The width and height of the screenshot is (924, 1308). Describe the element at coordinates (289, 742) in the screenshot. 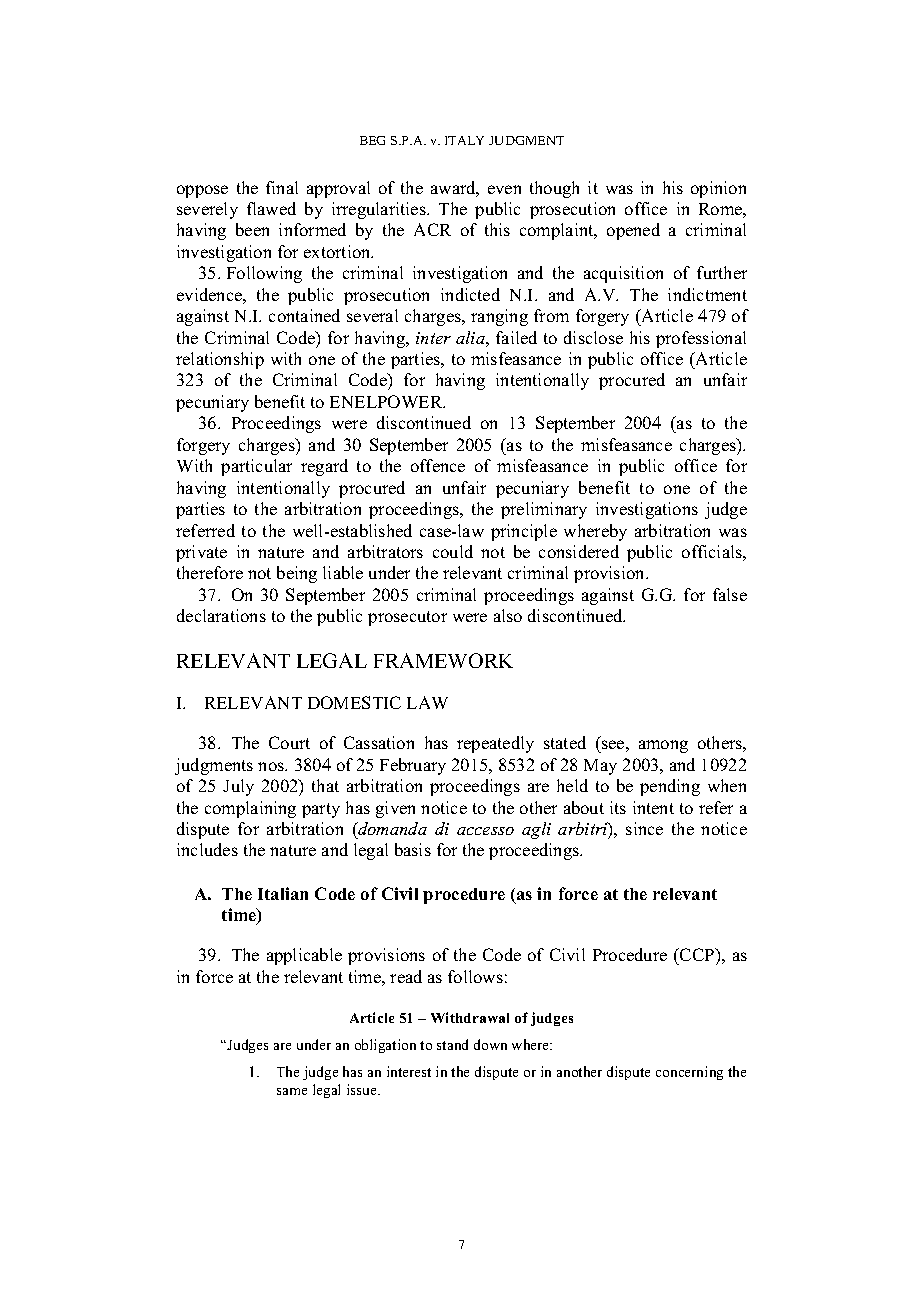

I see `Court` at that location.
